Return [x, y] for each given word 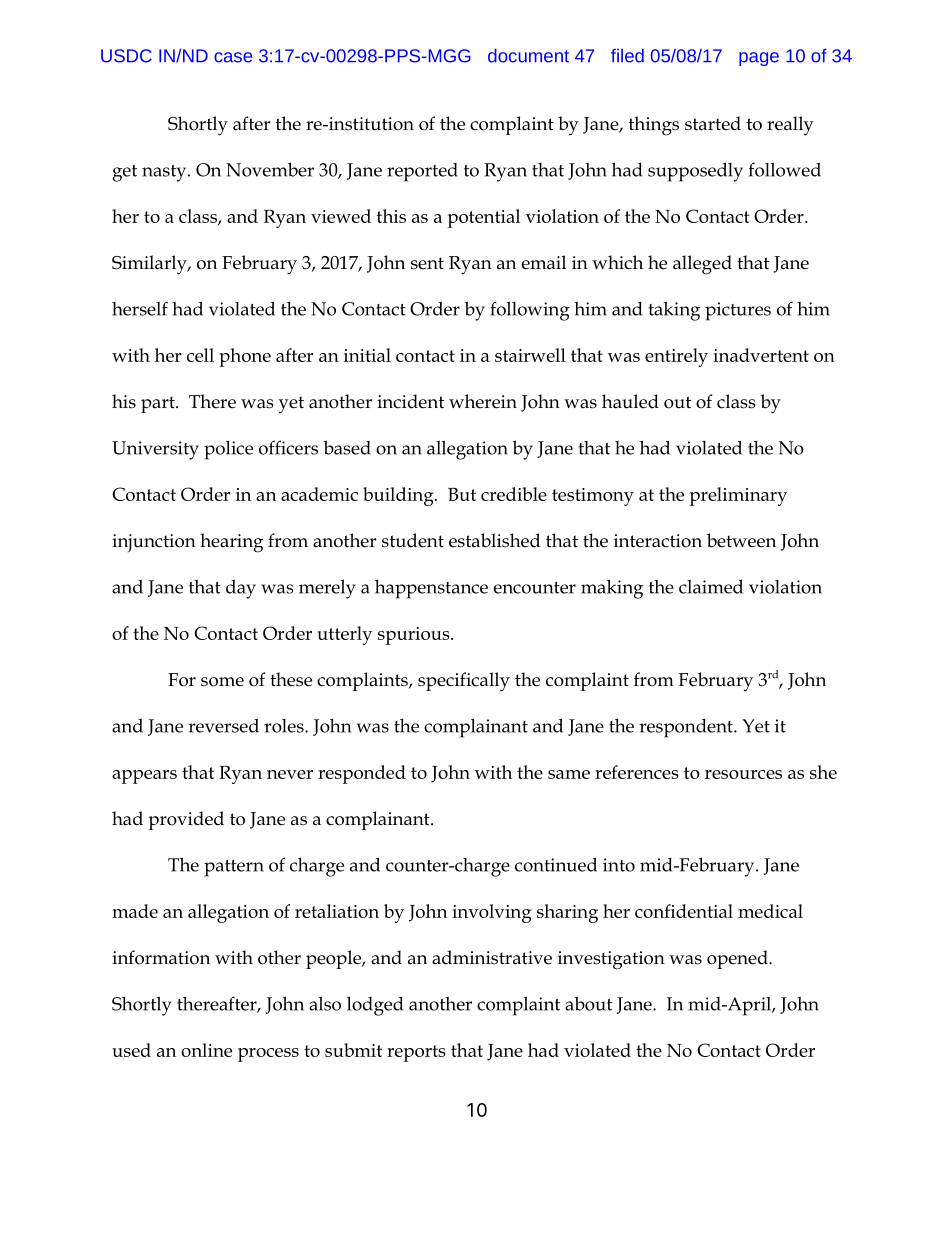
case [233, 57]
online [206, 1050]
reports [416, 1053]
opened [738, 959]
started [713, 123]
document [528, 55]
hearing [231, 543]
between [741, 540]
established [494, 540]
